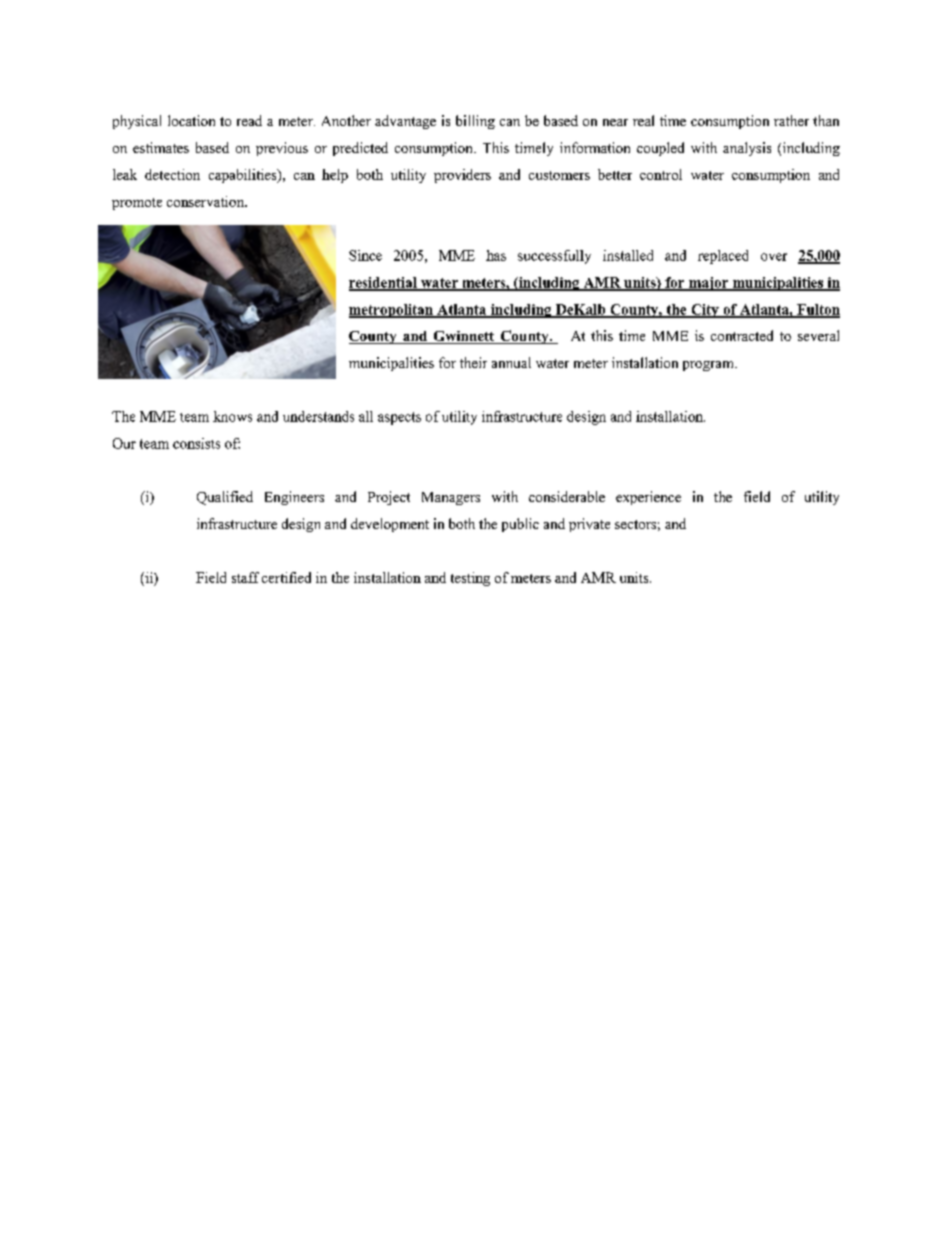 The image size is (952, 1233). What do you see at coordinates (245, 577) in the image?
I see `staff` at bounding box center [245, 577].
